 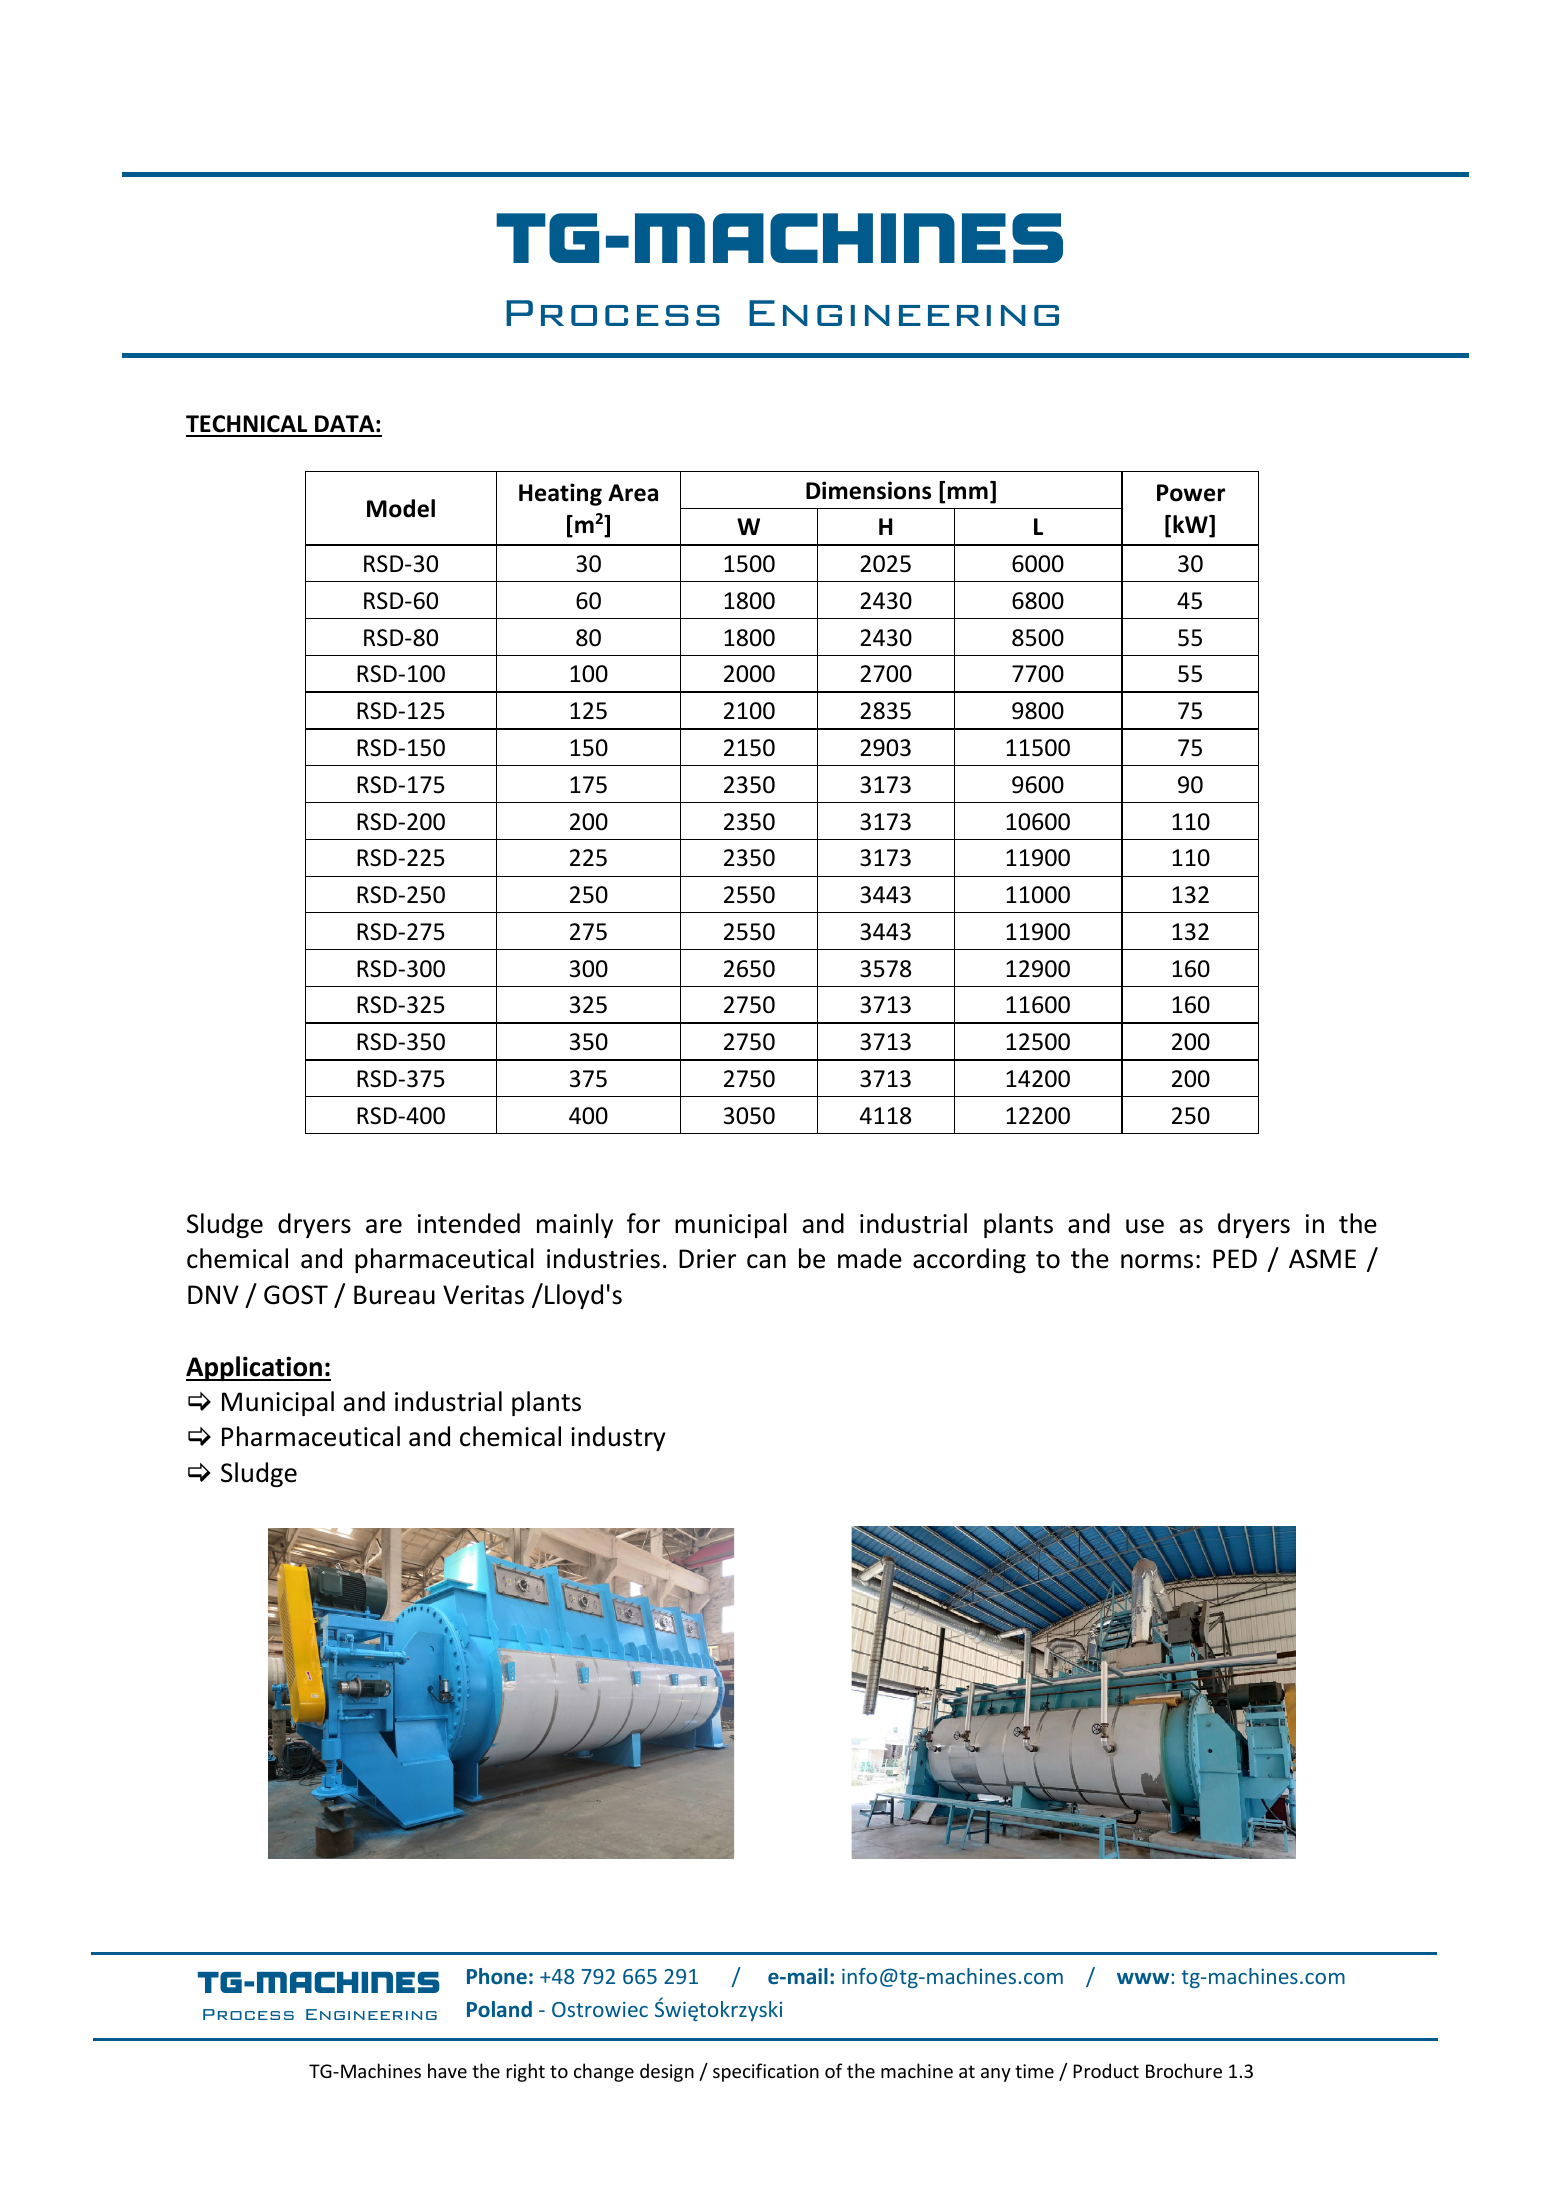 I want to click on for, so click(x=643, y=1223).
